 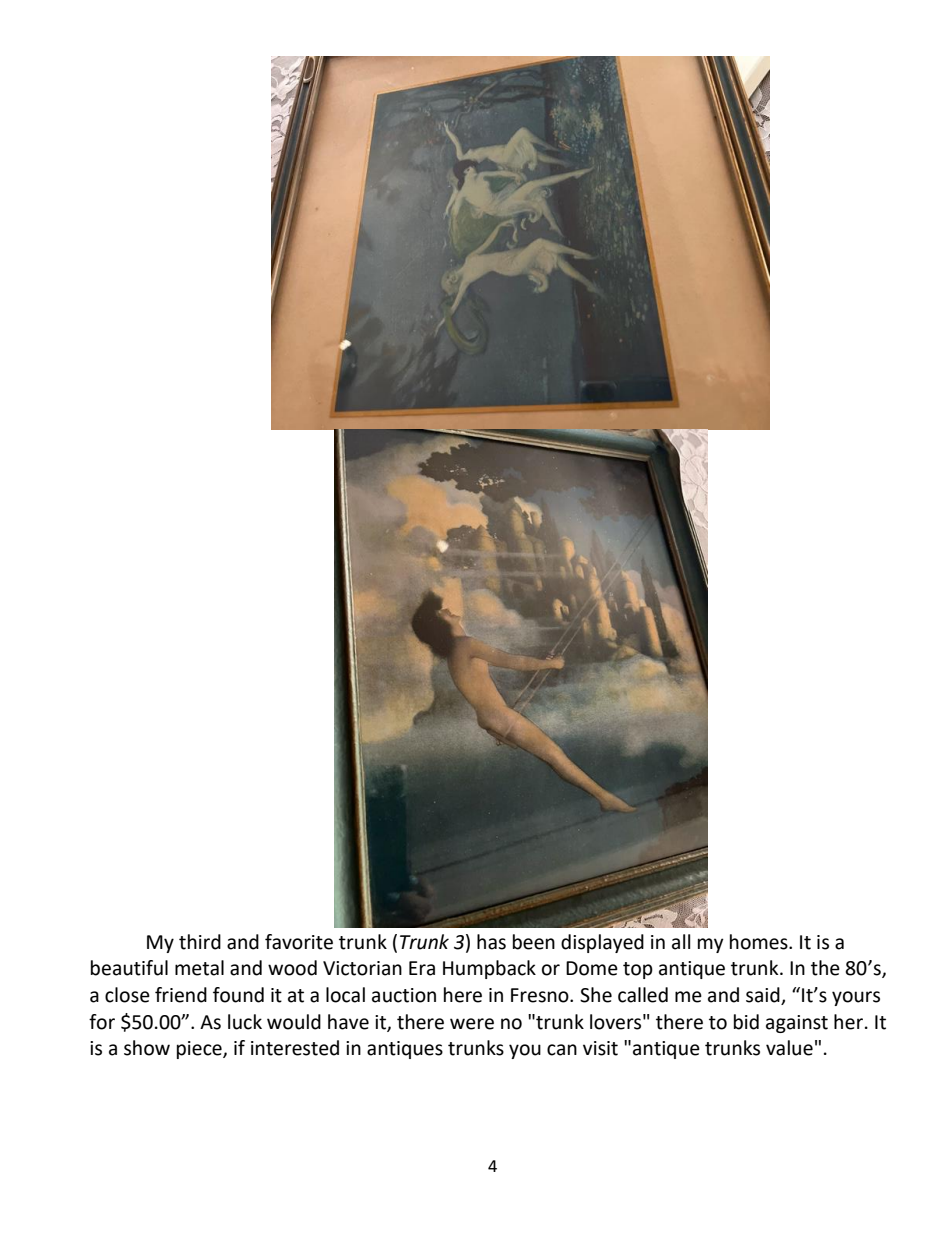 What do you see at coordinates (200, 1050) in the page?
I see `piece` at bounding box center [200, 1050].
